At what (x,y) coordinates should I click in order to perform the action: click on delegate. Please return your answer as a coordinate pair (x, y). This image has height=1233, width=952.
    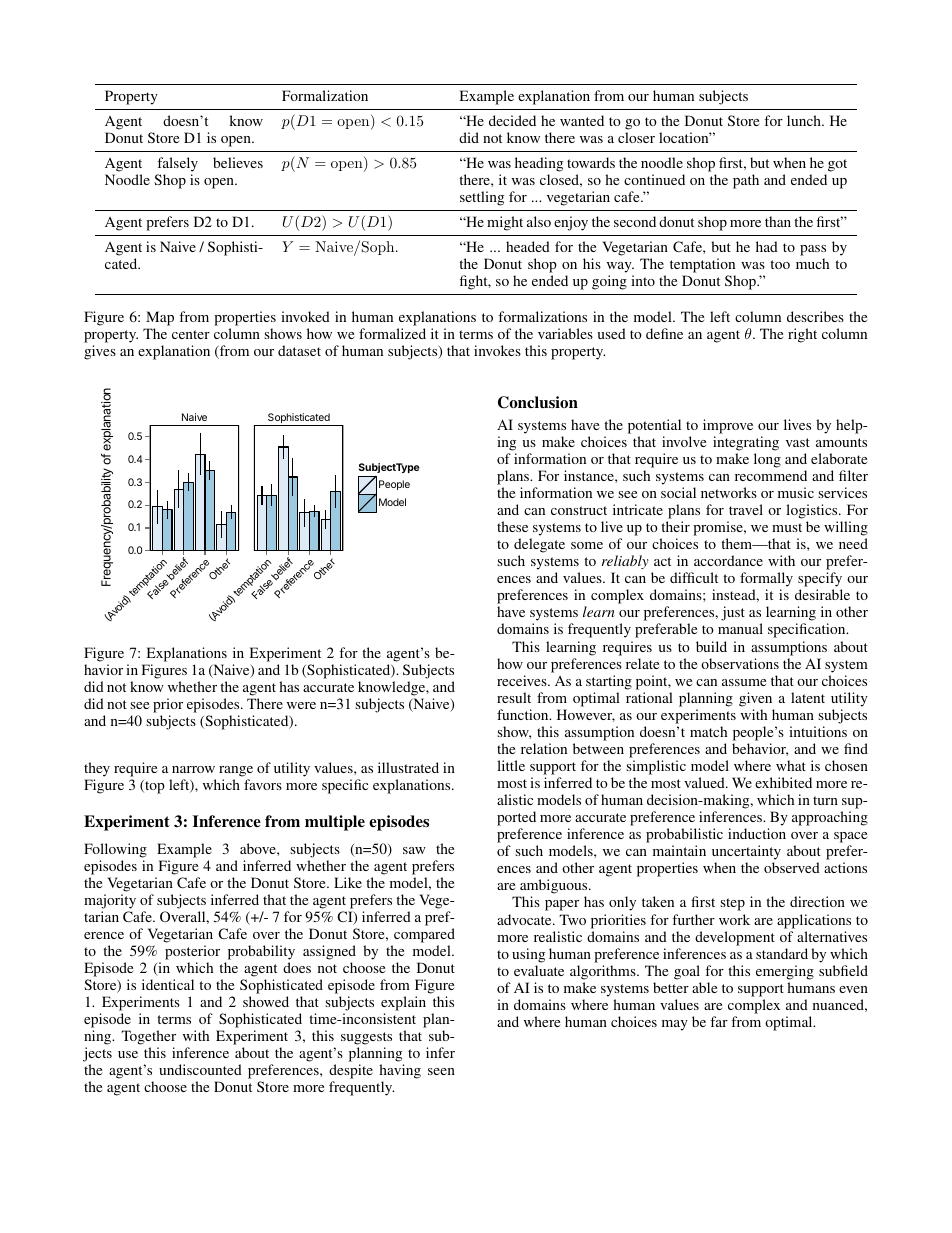
    Looking at the image, I should click on (539, 547).
